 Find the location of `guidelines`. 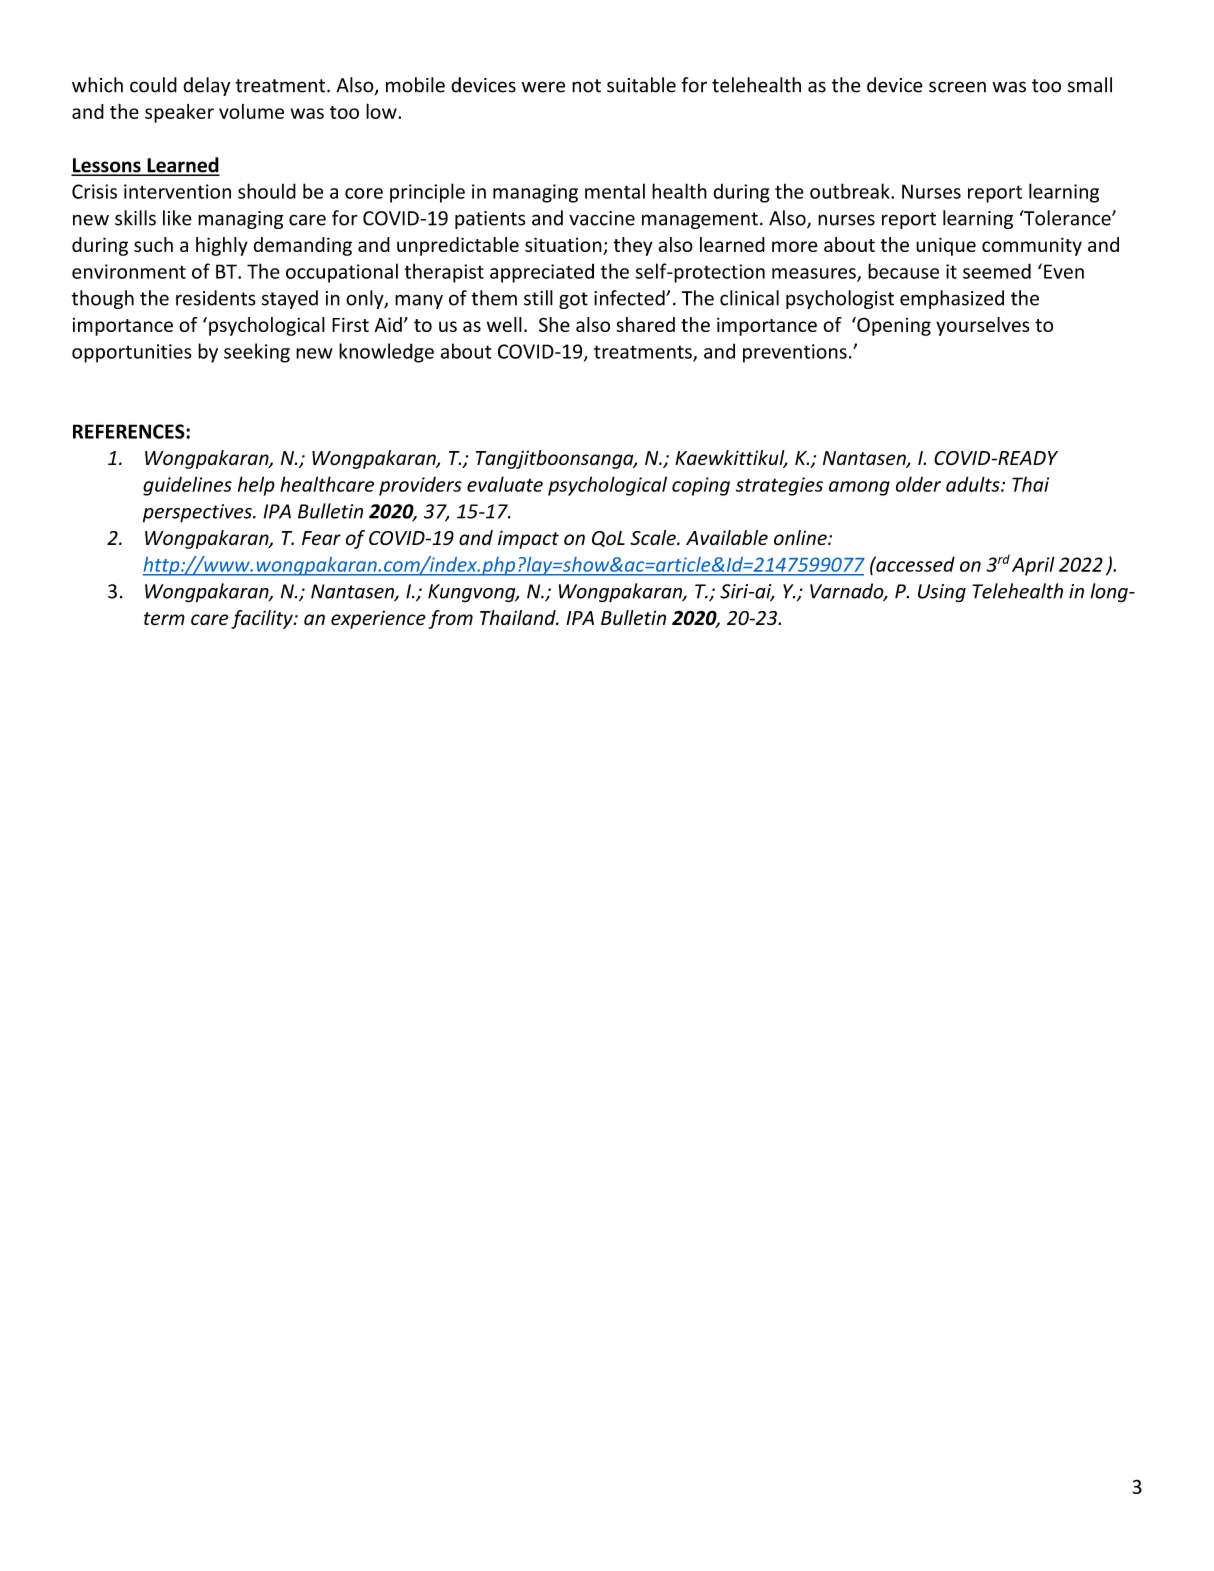

guidelines is located at coordinates (187, 486).
